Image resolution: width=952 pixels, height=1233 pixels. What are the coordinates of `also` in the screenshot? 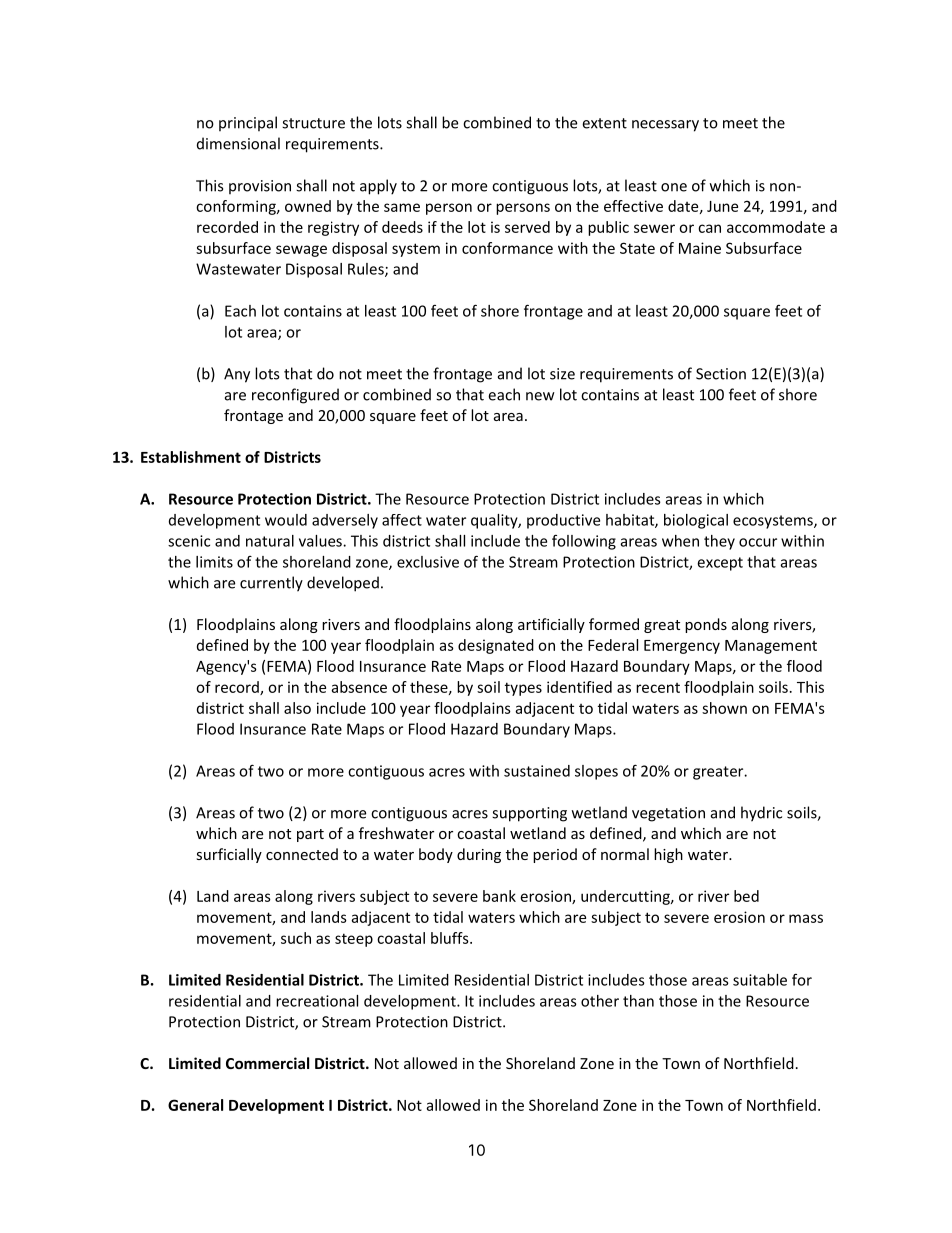 It's located at (297, 708).
